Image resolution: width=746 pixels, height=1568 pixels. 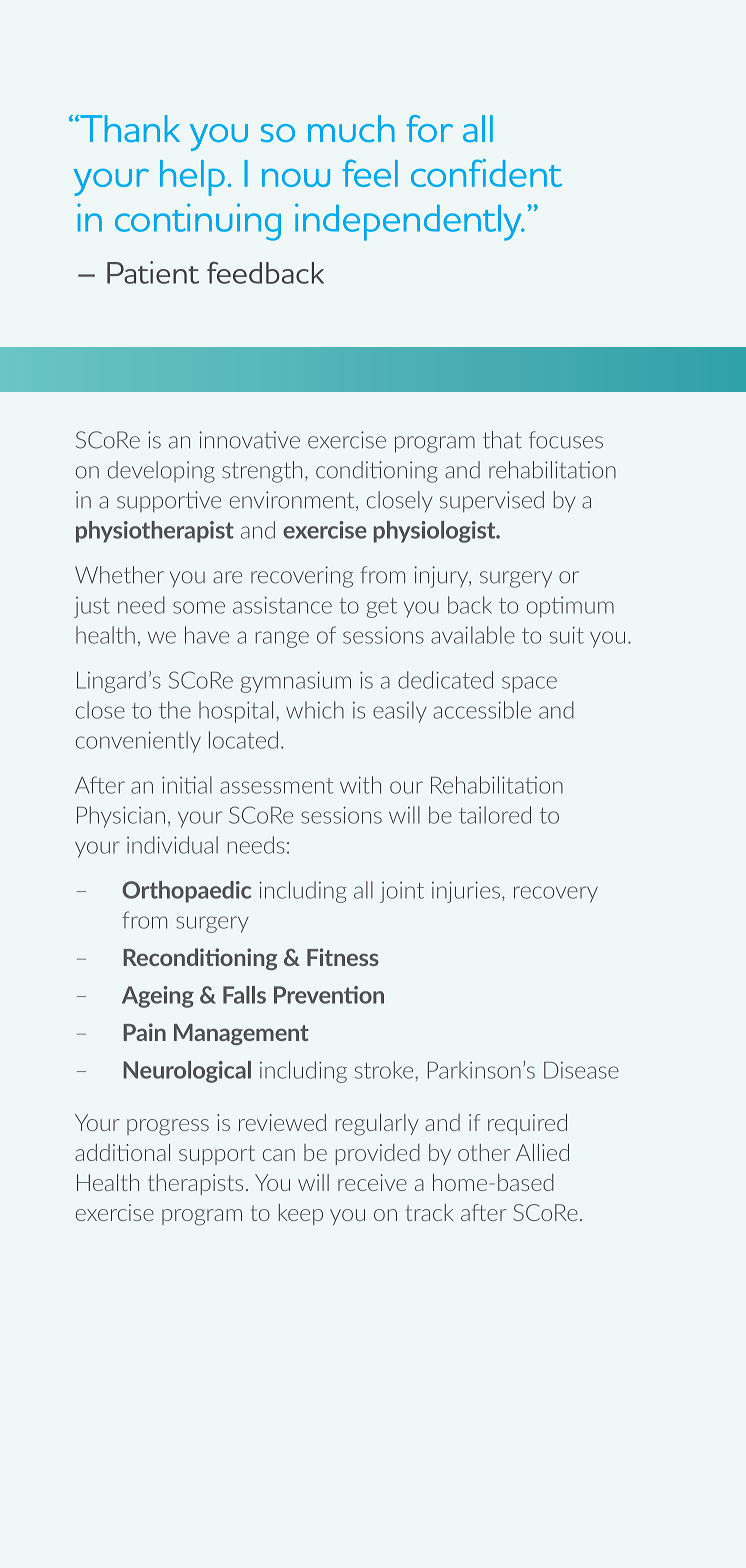 I want to click on supervised, so click(x=492, y=502).
